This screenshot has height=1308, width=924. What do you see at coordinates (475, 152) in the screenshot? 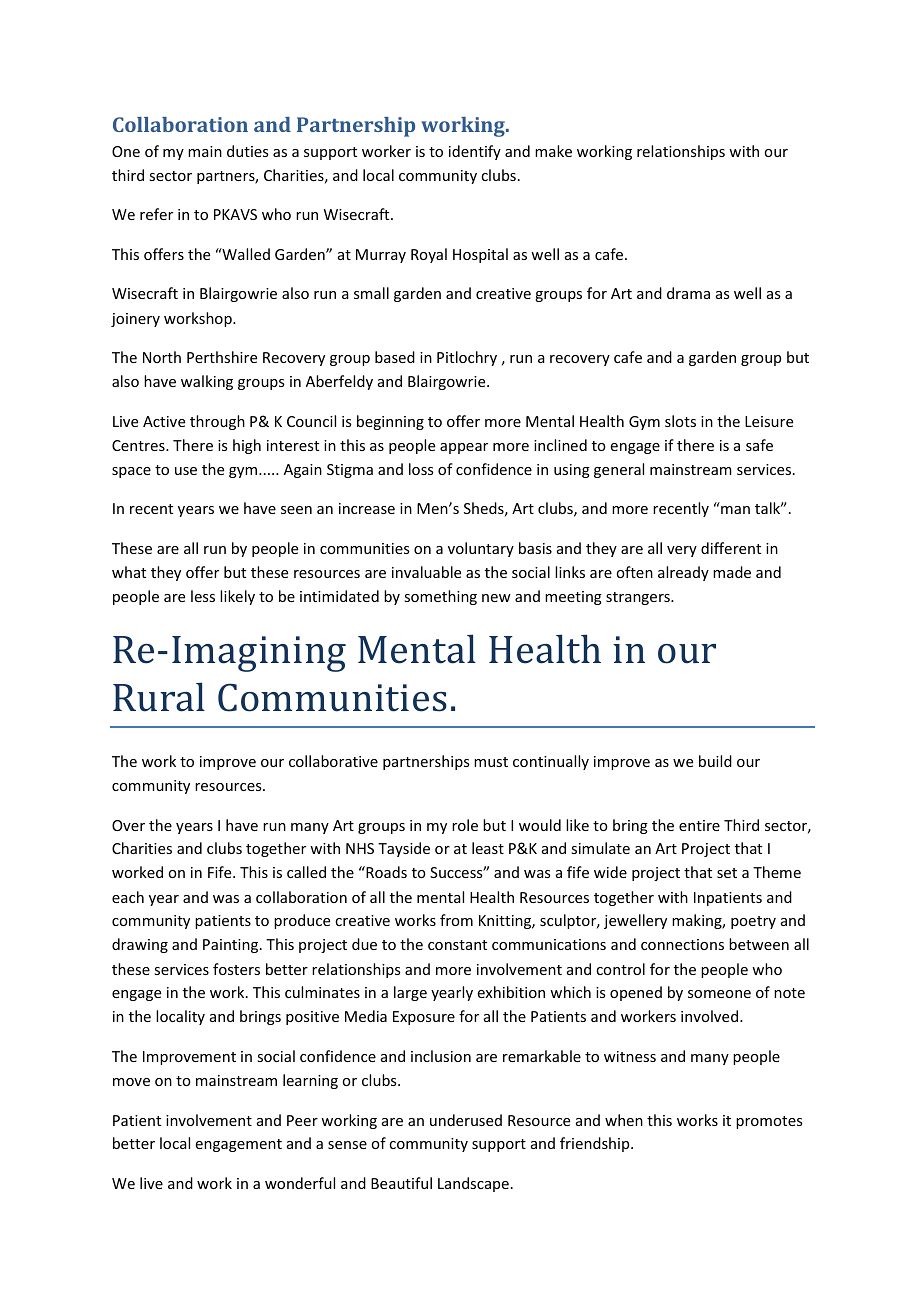
I see `identify` at bounding box center [475, 152].
